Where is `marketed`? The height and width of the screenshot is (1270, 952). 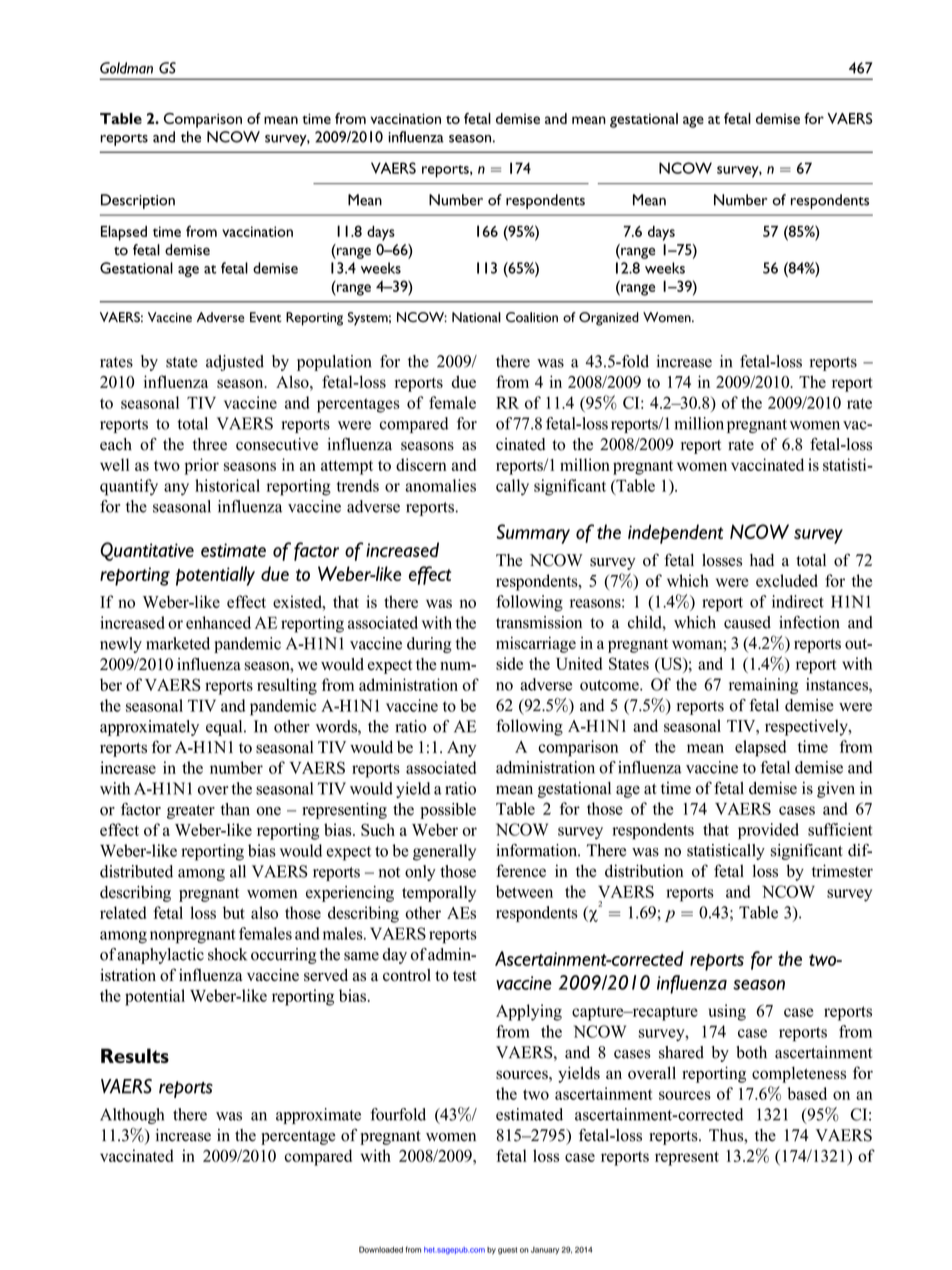
marketed is located at coordinates (178, 643).
